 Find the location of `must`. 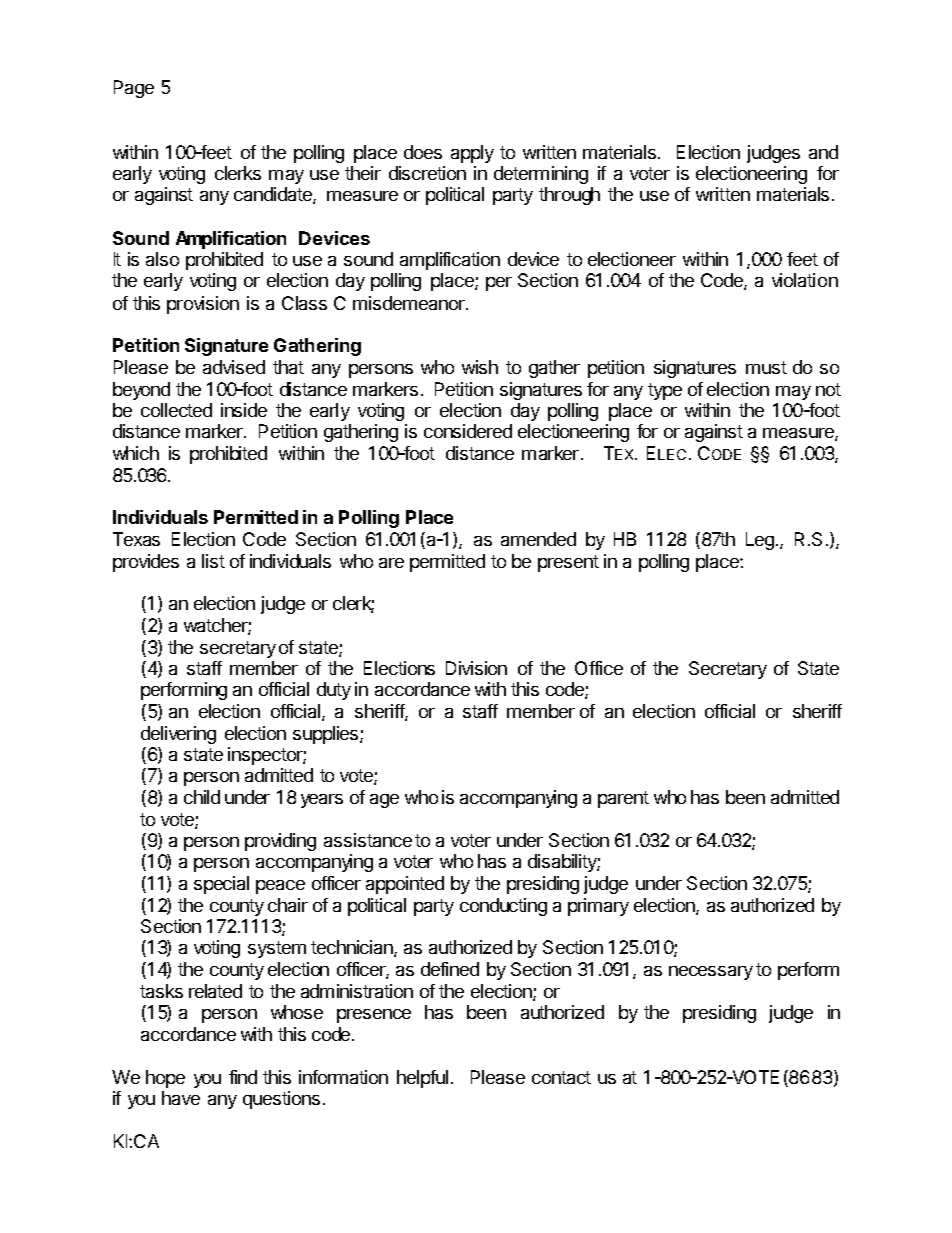

must is located at coordinates (766, 367).
